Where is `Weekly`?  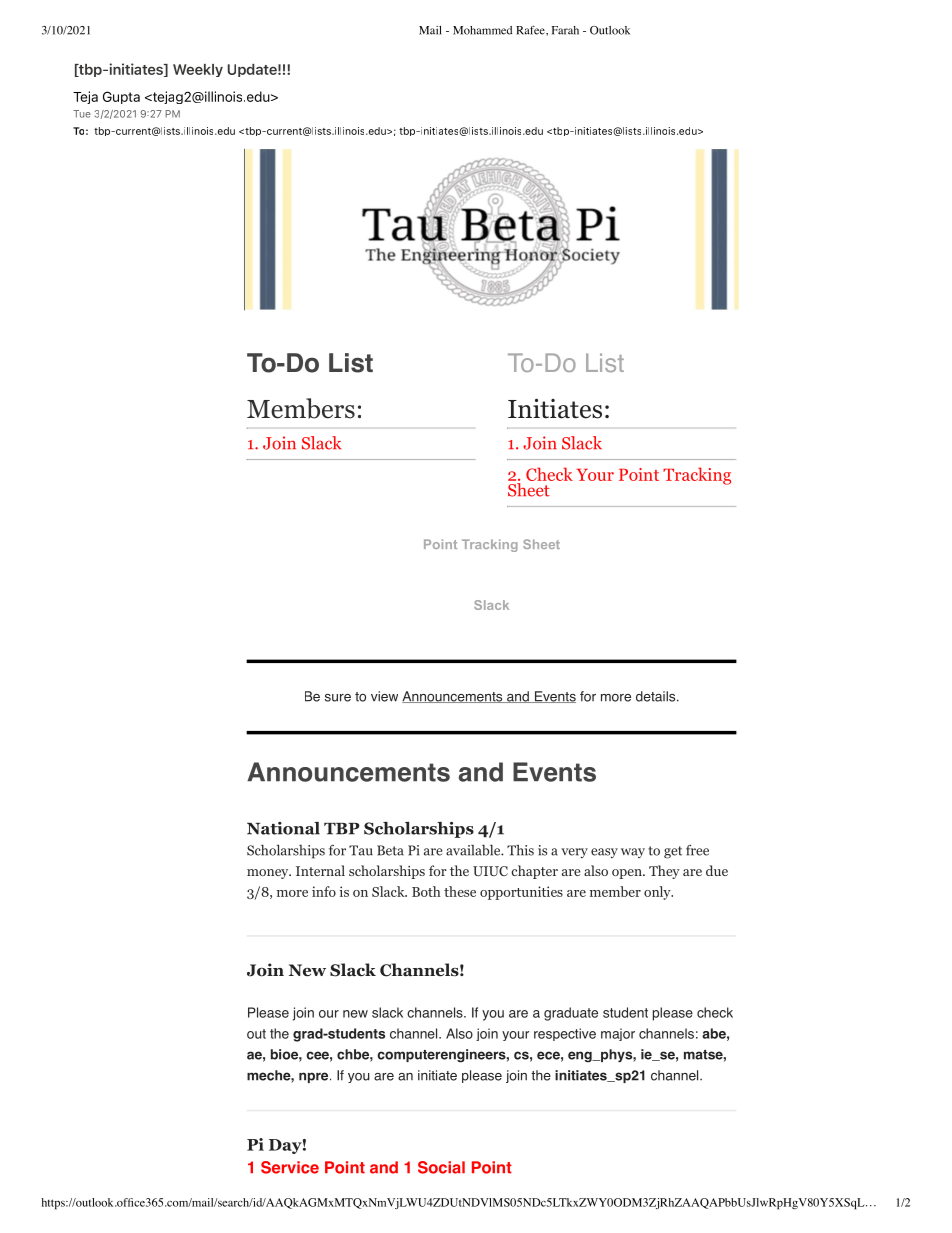 Weekly is located at coordinates (198, 70).
